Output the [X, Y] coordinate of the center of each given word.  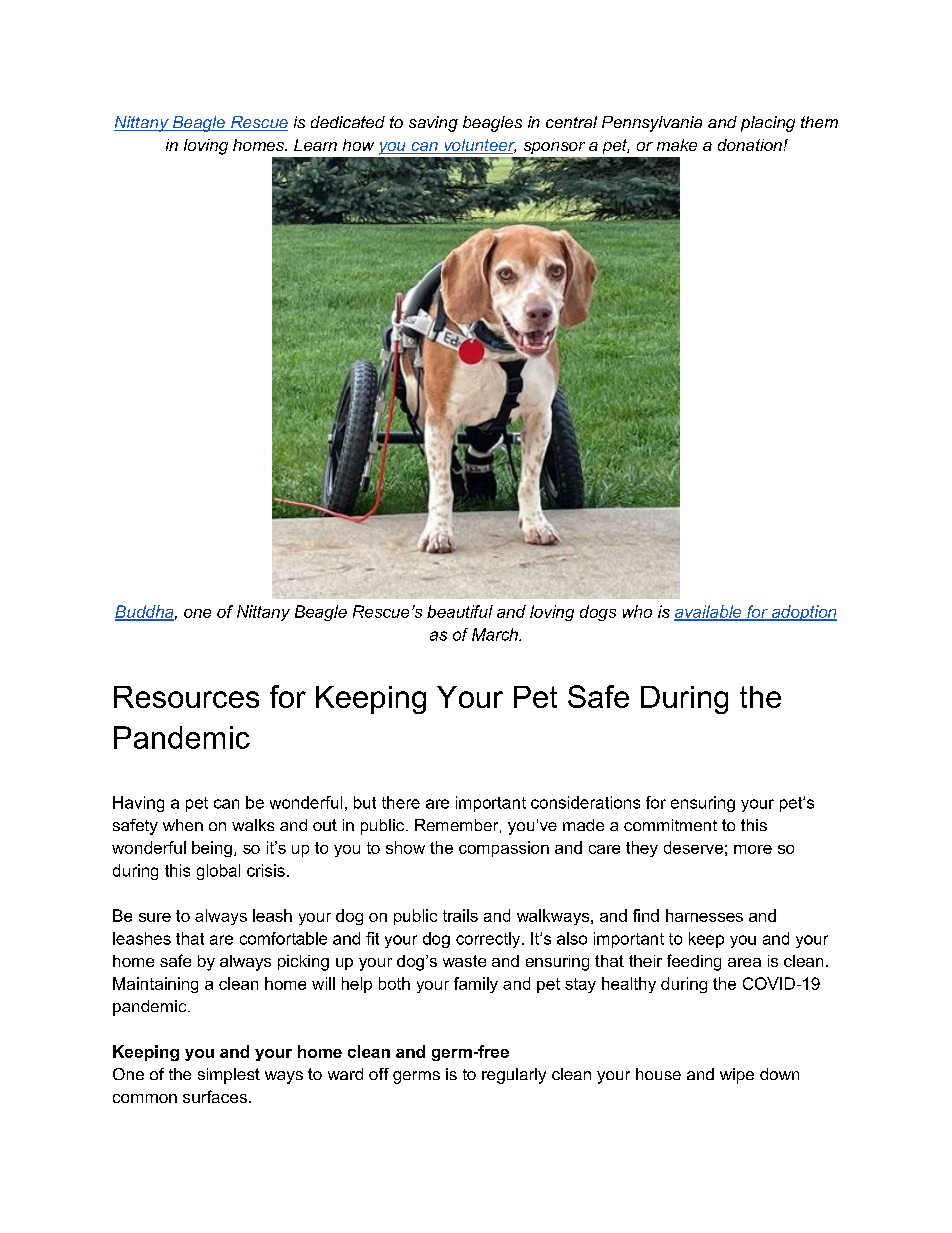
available [709, 612]
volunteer [479, 146]
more [753, 849]
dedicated [348, 122]
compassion [504, 849]
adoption [803, 613]
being [212, 849]
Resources [186, 697]
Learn [315, 145]
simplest [229, 1076]
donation [750, 145]
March [496, 634]
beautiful [460, 611]
